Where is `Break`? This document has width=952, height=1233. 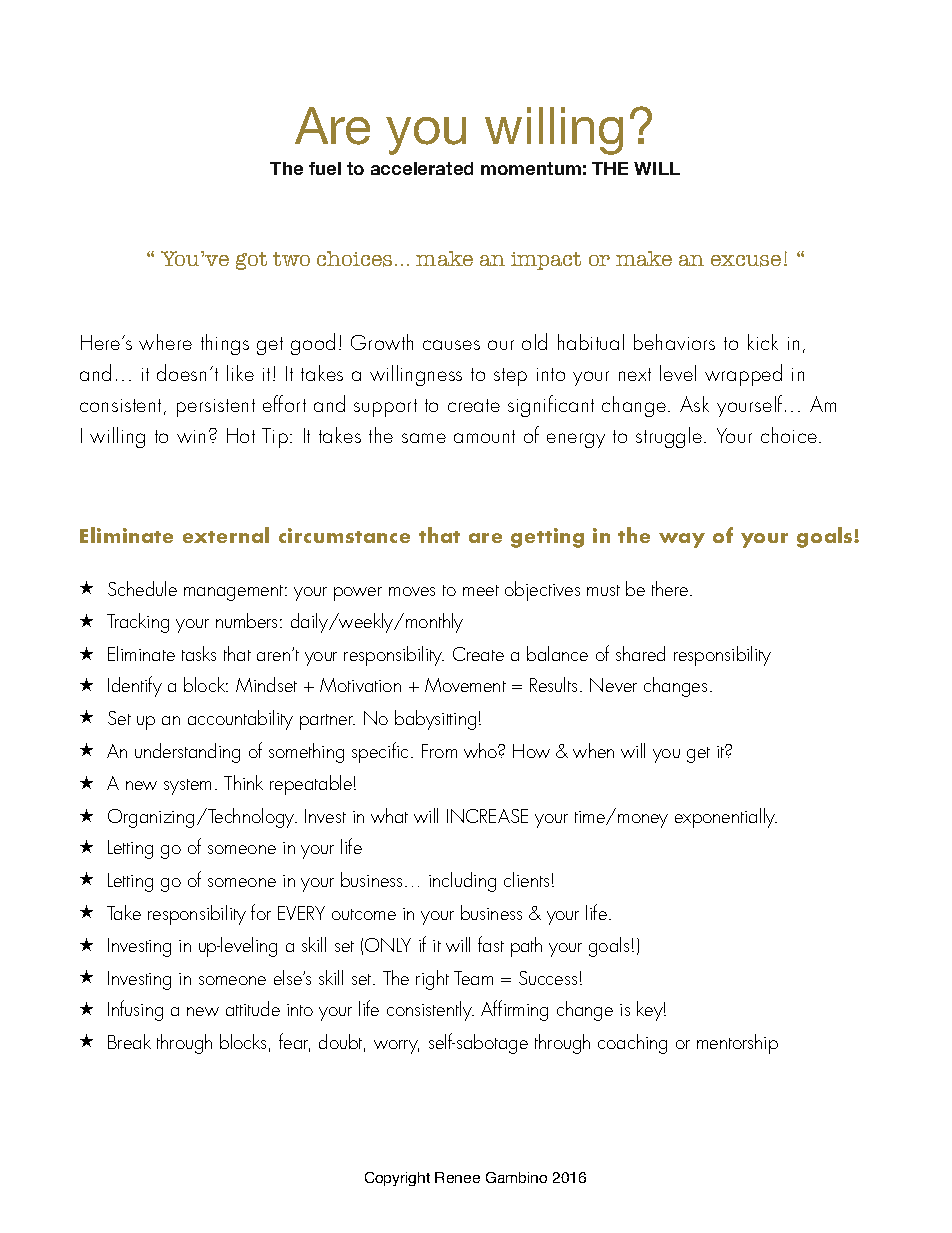
Break is located at coordinates (129, 1041).
